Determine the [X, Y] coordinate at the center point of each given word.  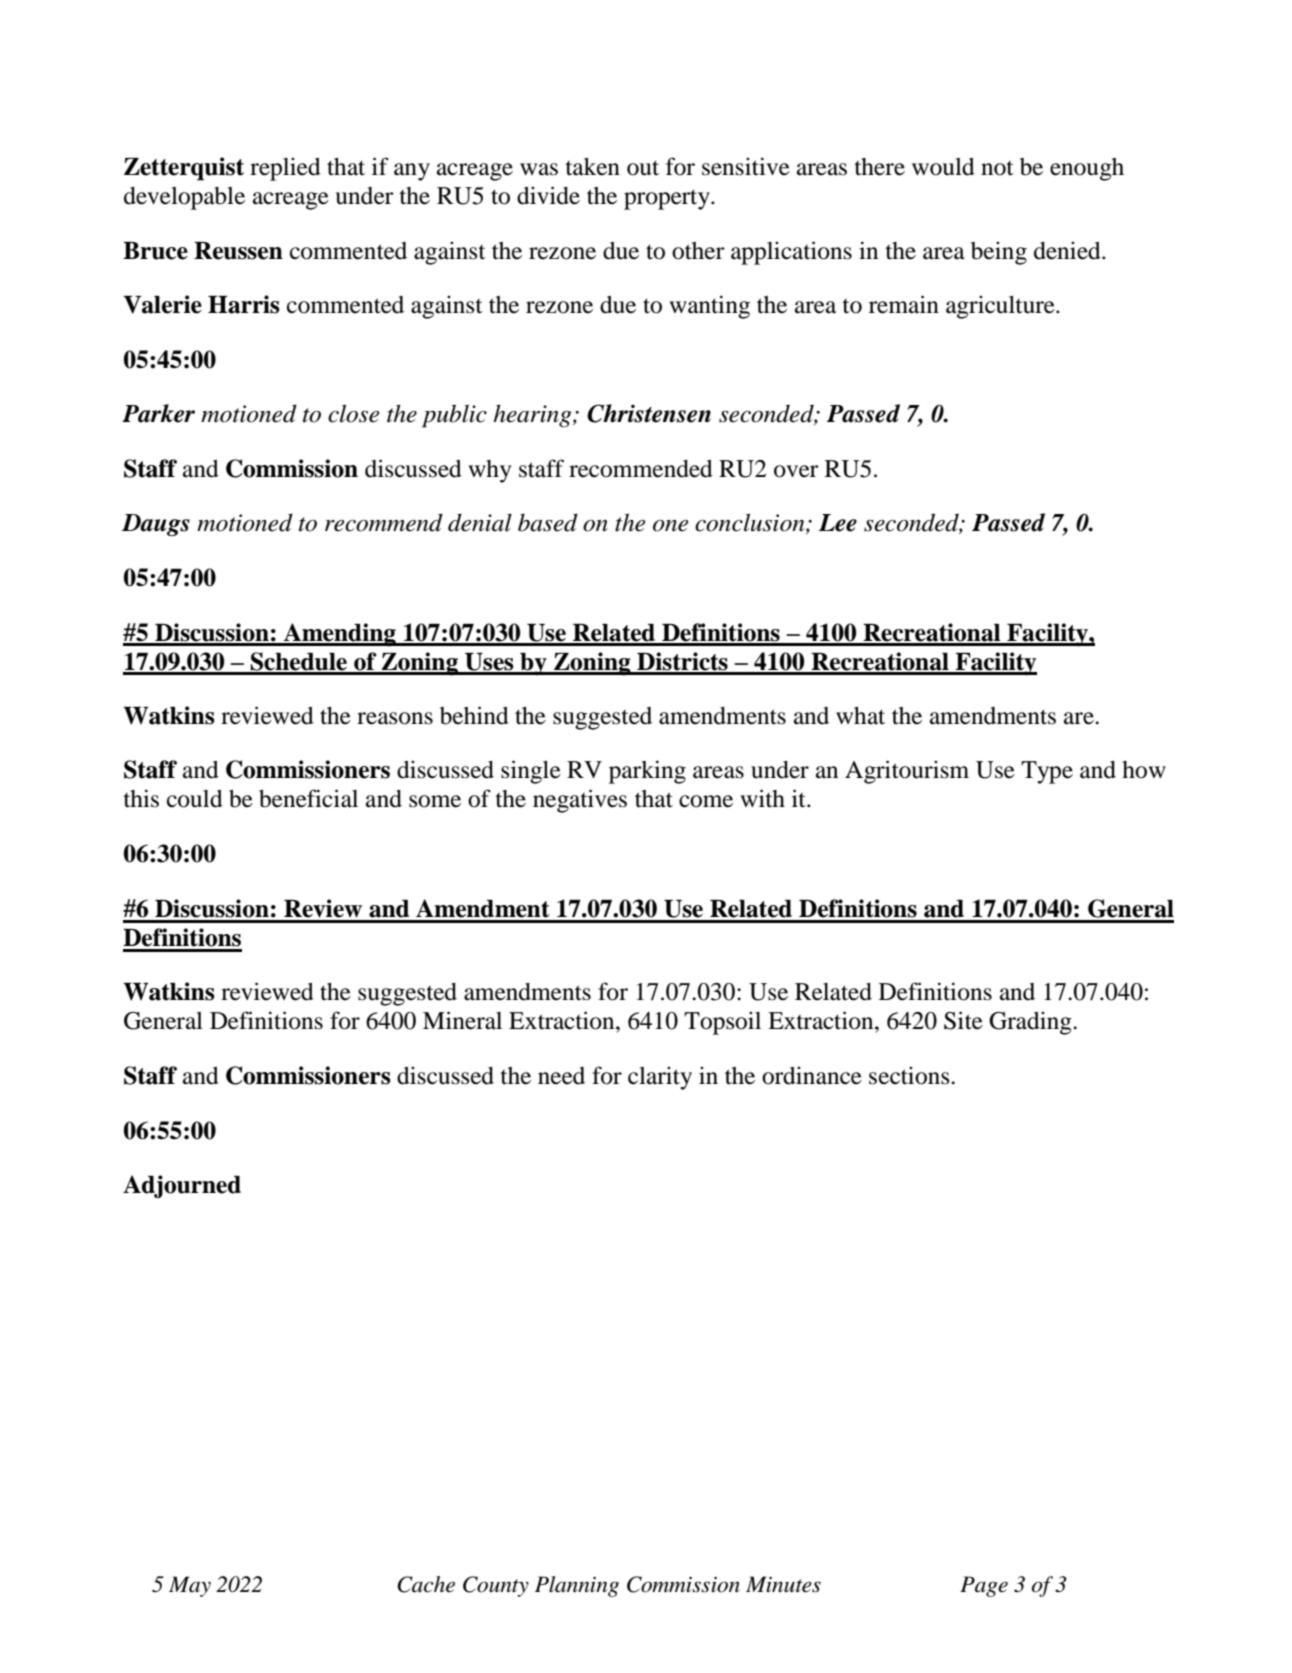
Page [984, 1586]
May [190, 1586]
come [706, 801]
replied [285, 169]
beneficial [308, 798]
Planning [577, 1586]
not [997, 168]
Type [1047, 772]
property [668, 199]
